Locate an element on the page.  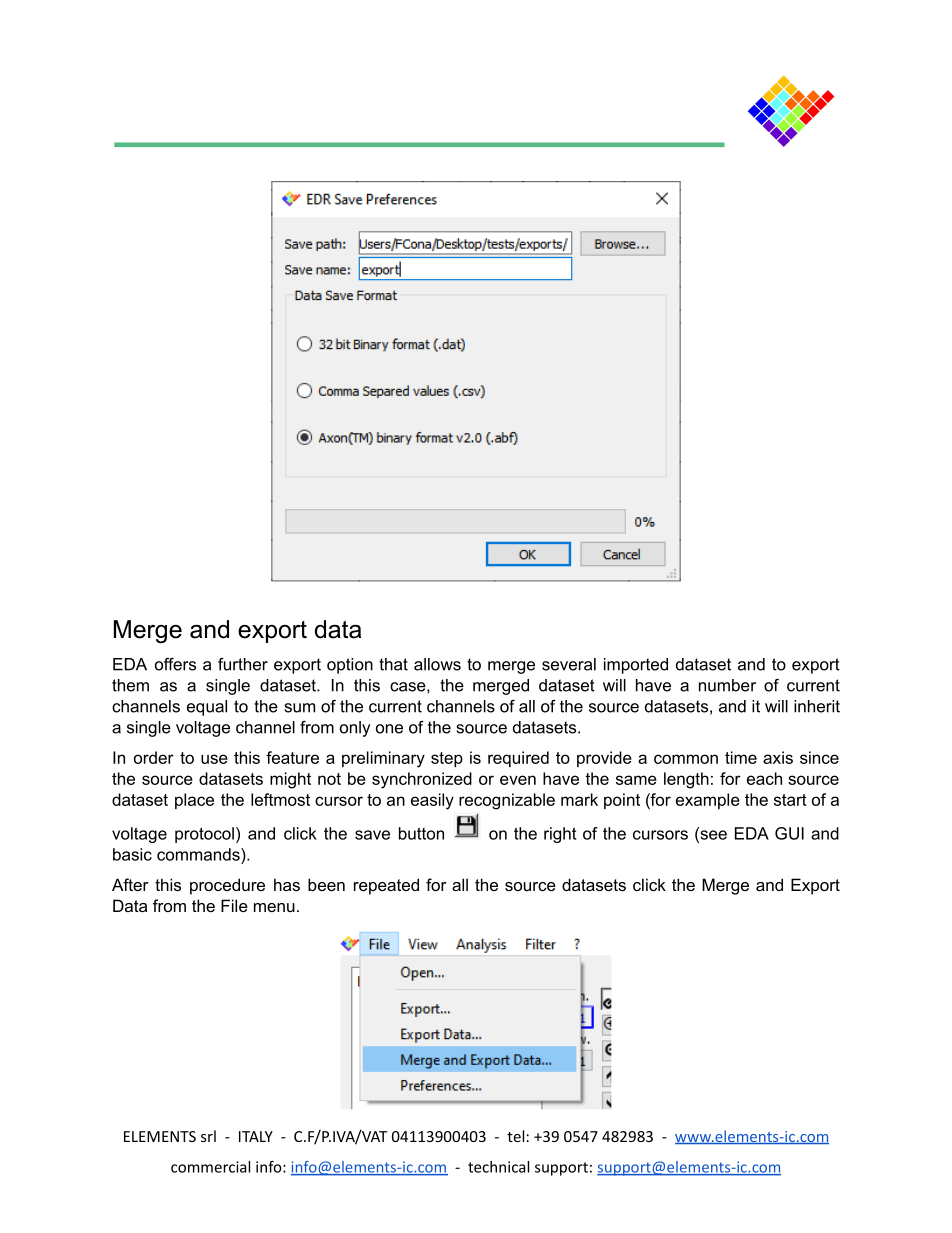
repeated is located at coordinates (386, 886).
